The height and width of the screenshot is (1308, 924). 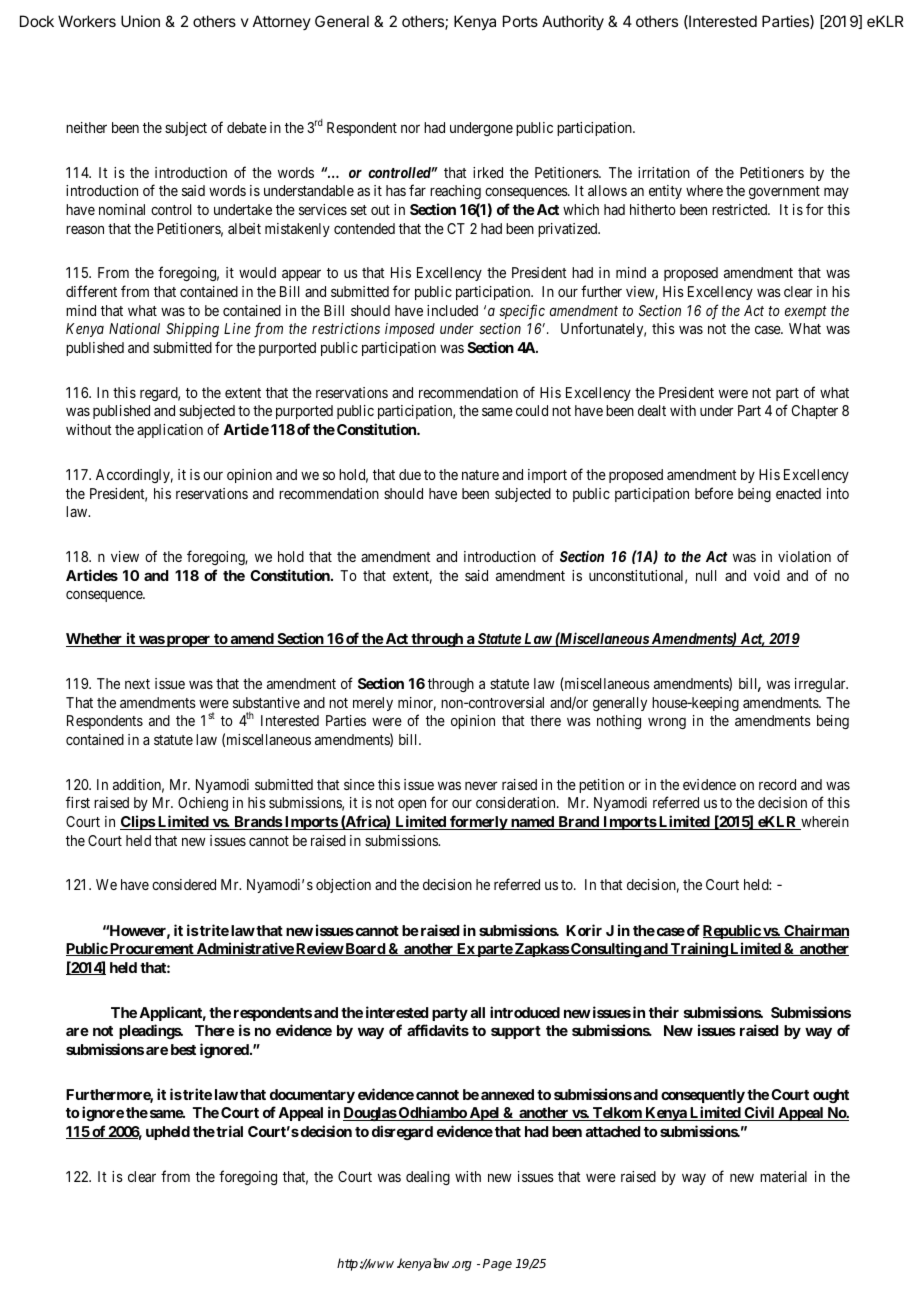 I want to click on exempt, so click(x=806, y=312).
